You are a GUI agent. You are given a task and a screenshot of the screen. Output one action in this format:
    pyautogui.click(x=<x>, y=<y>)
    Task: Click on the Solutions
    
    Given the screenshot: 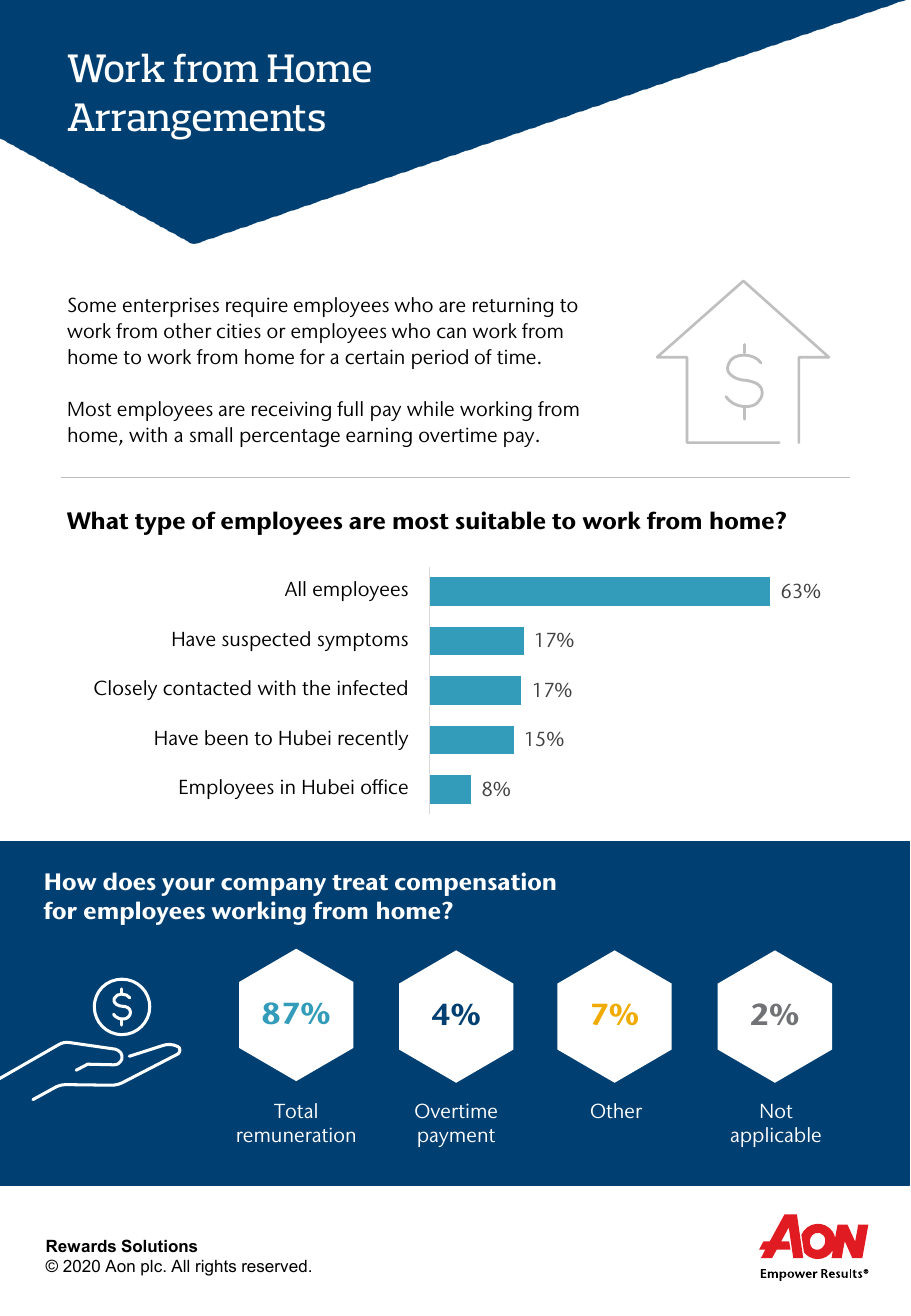 What is the action you would take?
    pyautogui.click(x=159, y=1246)
